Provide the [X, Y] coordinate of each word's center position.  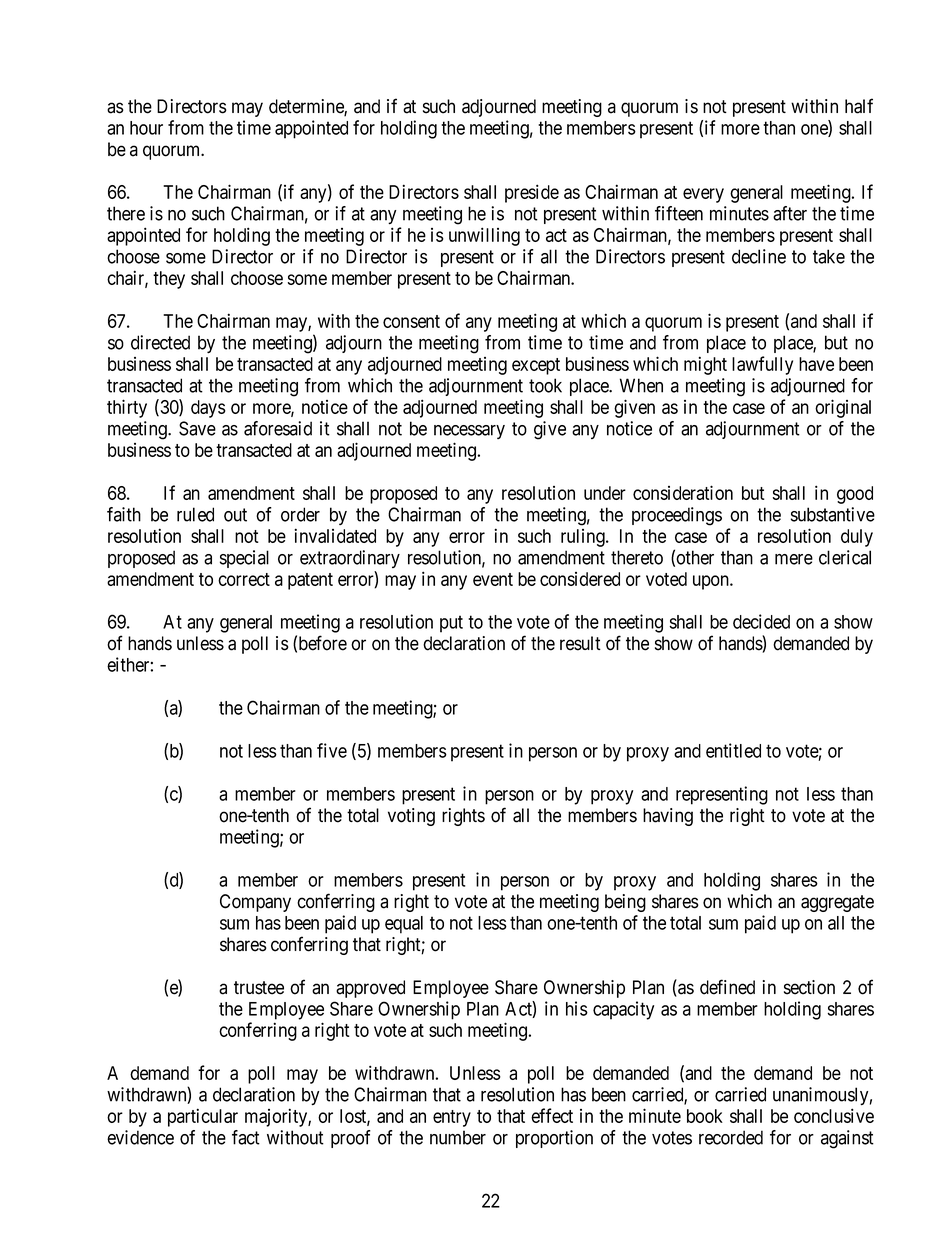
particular [203, 1117]
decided [761, 621]
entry [452, 1118]
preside [532, 193]
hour [146, 128]
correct [244, 579]
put [451, 624]
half [859, 106]
